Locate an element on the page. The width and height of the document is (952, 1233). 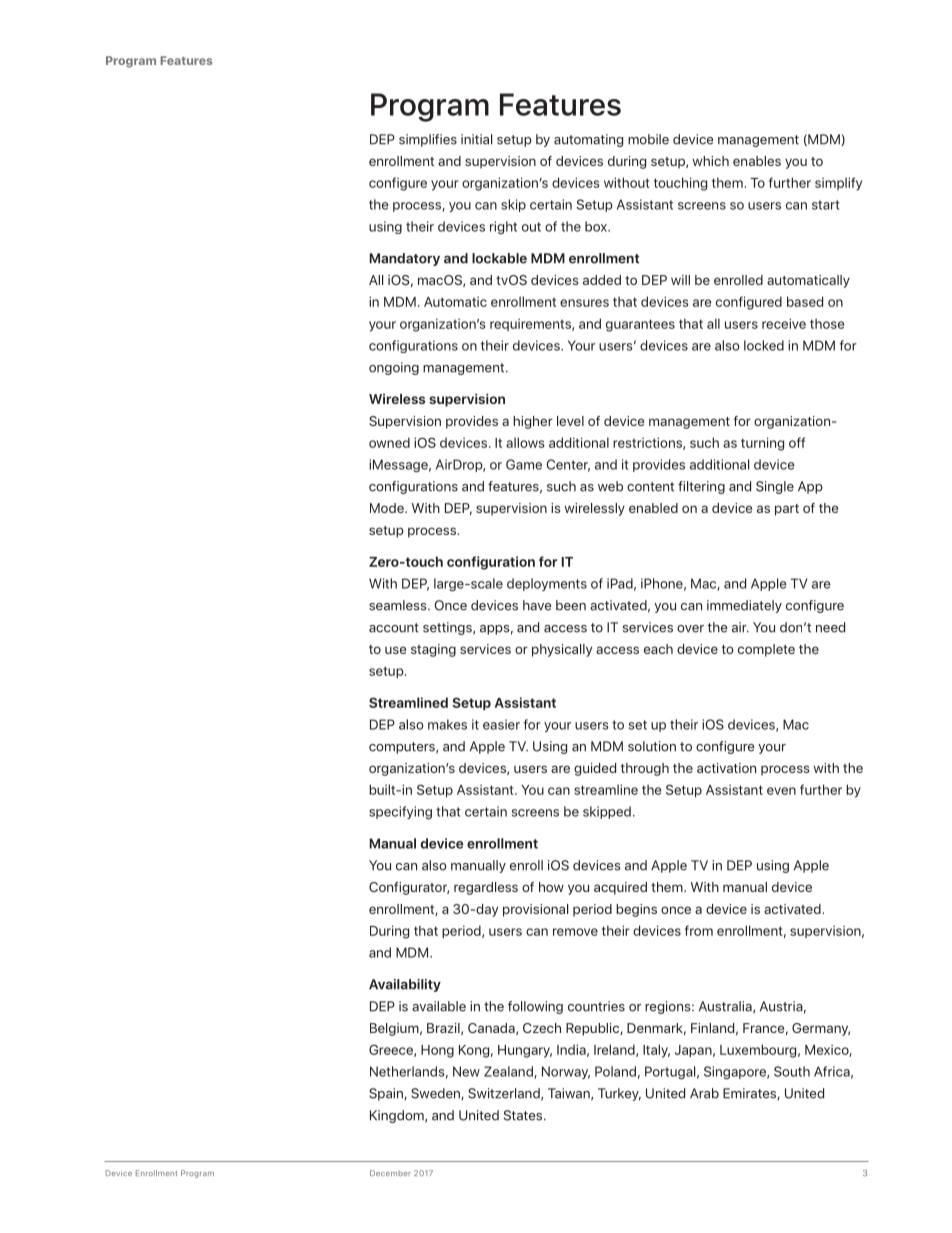
Germany is located at coordinates (821, 1029).
